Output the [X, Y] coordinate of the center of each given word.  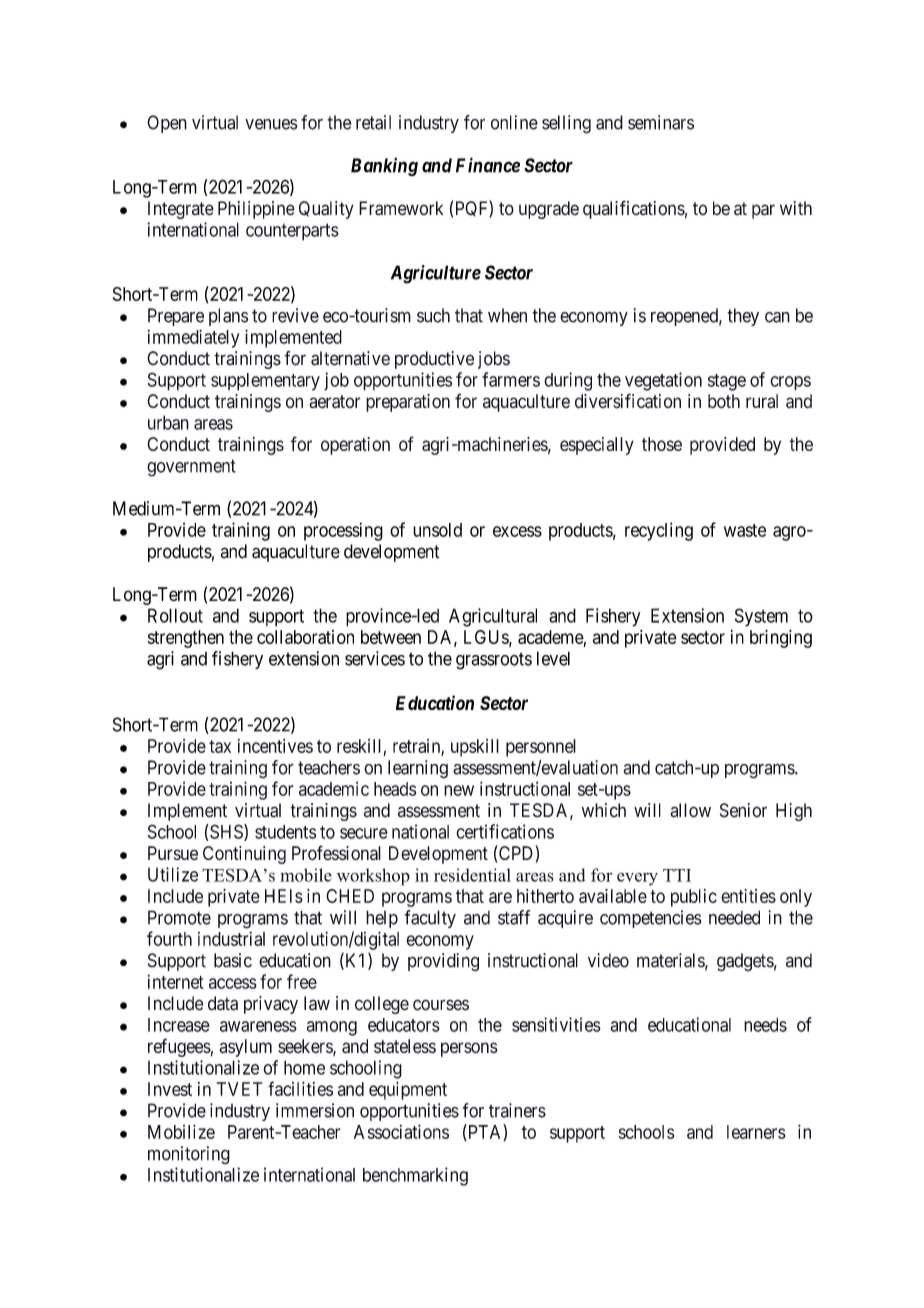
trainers [517, 1110]
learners [756, 1132]
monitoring [189, 1155]
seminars [661, 122]
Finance [488, 165]
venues [271, 124]
